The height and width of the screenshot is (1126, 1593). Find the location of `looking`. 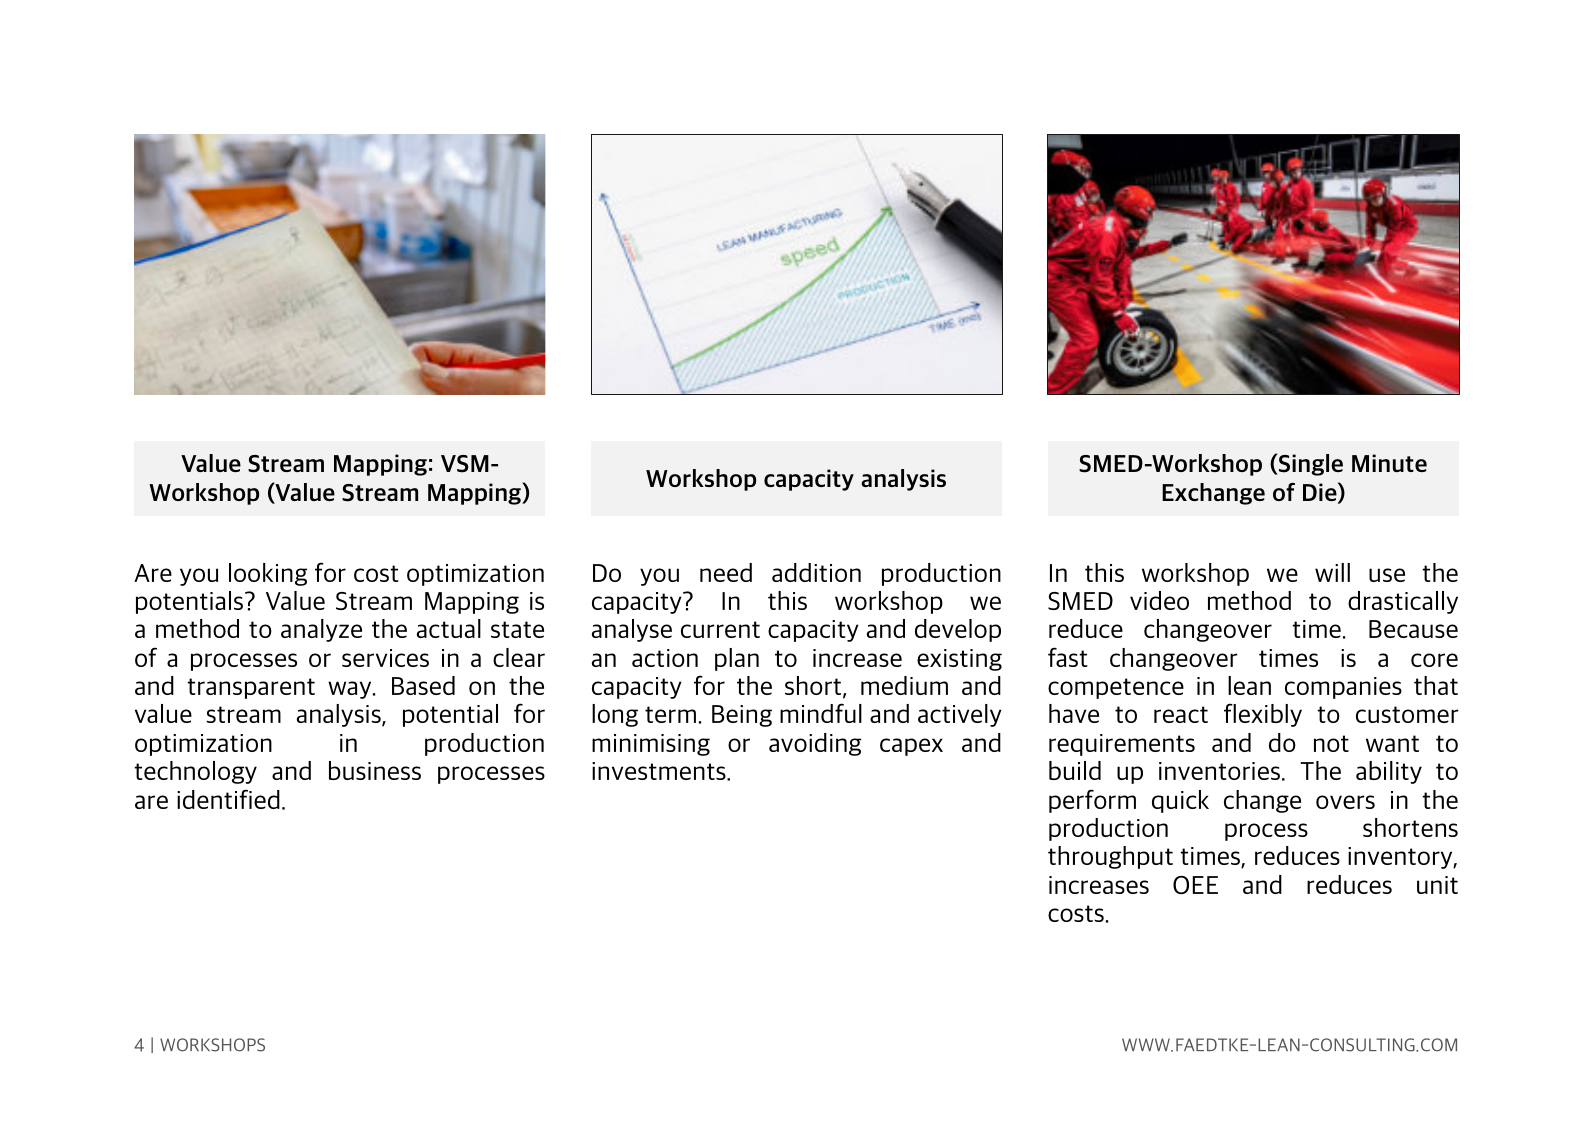

looking is located at coordinates (268, 574).
